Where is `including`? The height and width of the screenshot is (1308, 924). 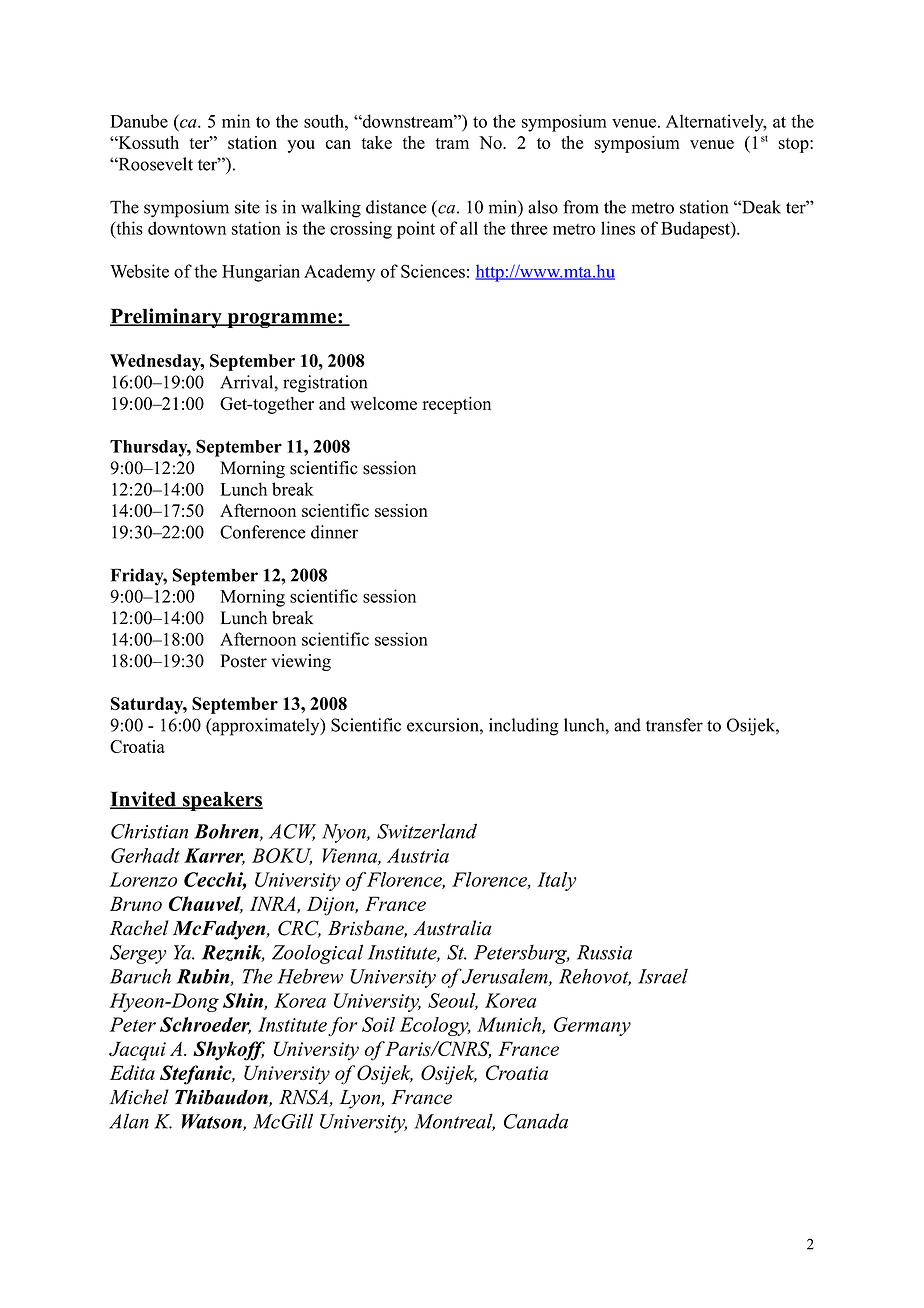
including is located at coordinates (523, 727).
